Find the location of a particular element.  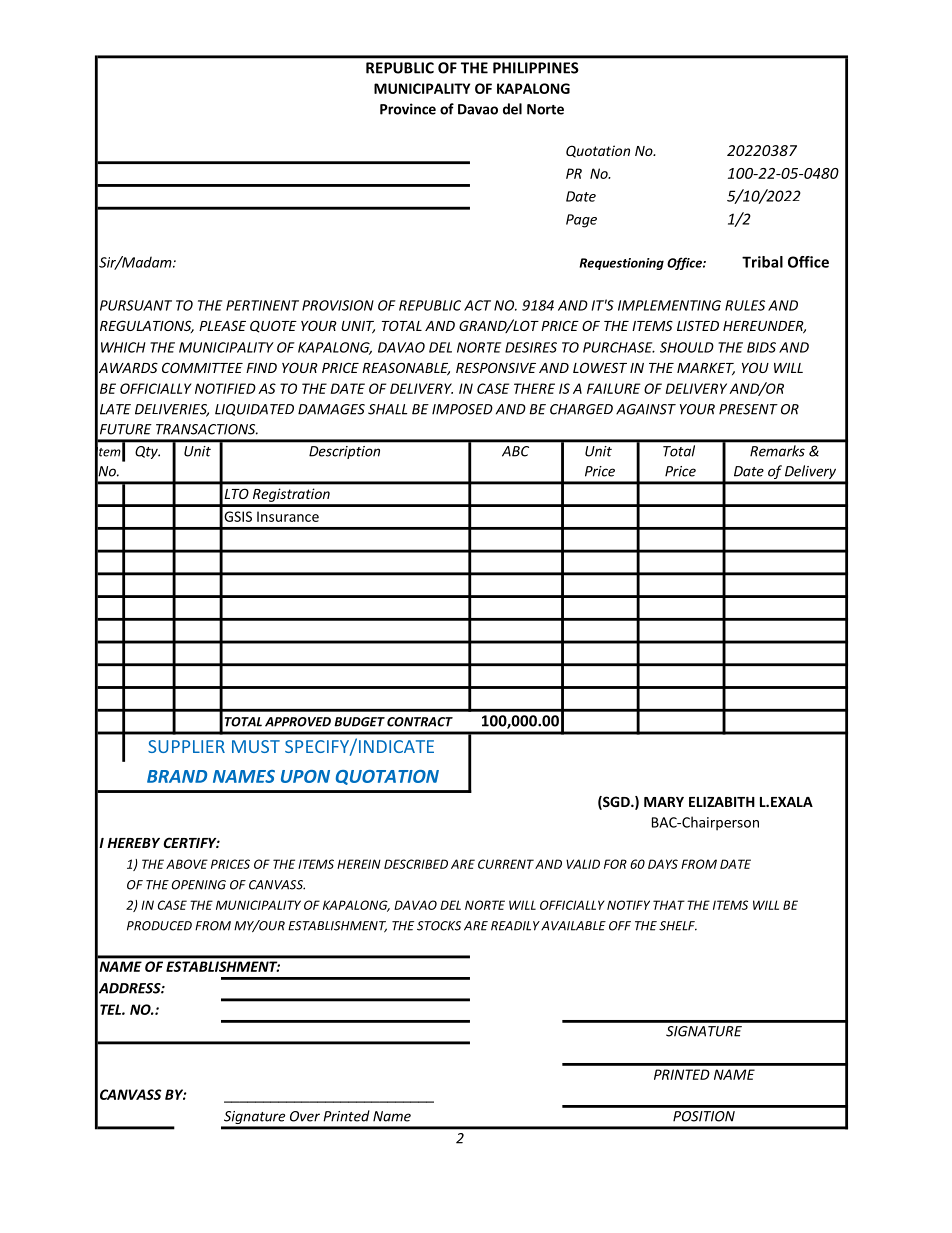

Province is located at coordinates (408, 109).
